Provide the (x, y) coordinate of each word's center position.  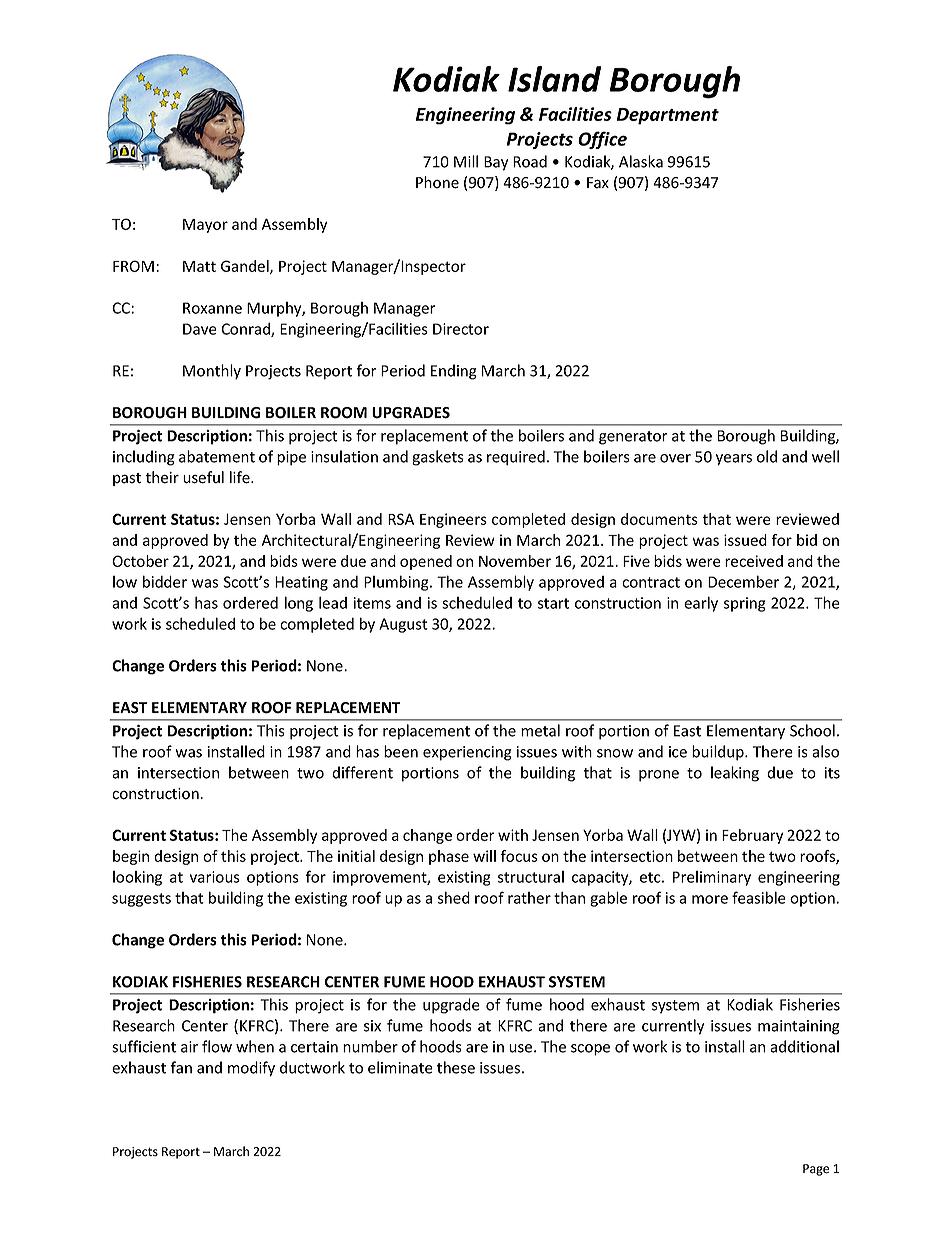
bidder (165, 581)
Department (668, 116)
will (484, 856)
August (403, 625)
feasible (759, 897)
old (767, 456)
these (456, 1067)
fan (181, 1067)
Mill (466, 161)
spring (745, 604)
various (215, 877)
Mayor (205, 226)
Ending (454, 372)
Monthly (212, 372)
